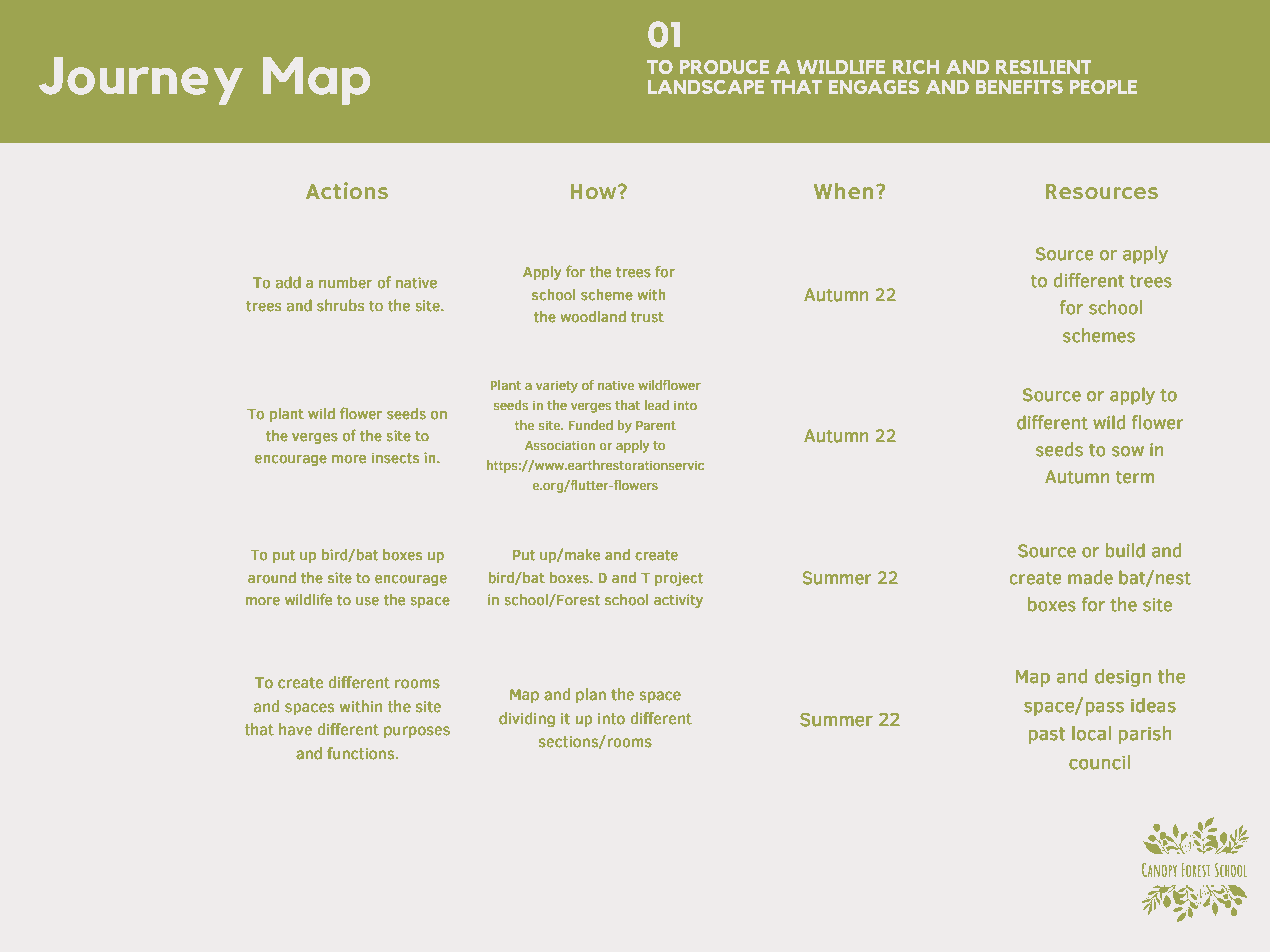  I want to click on LANDSCAPE, so click(706, 87).
